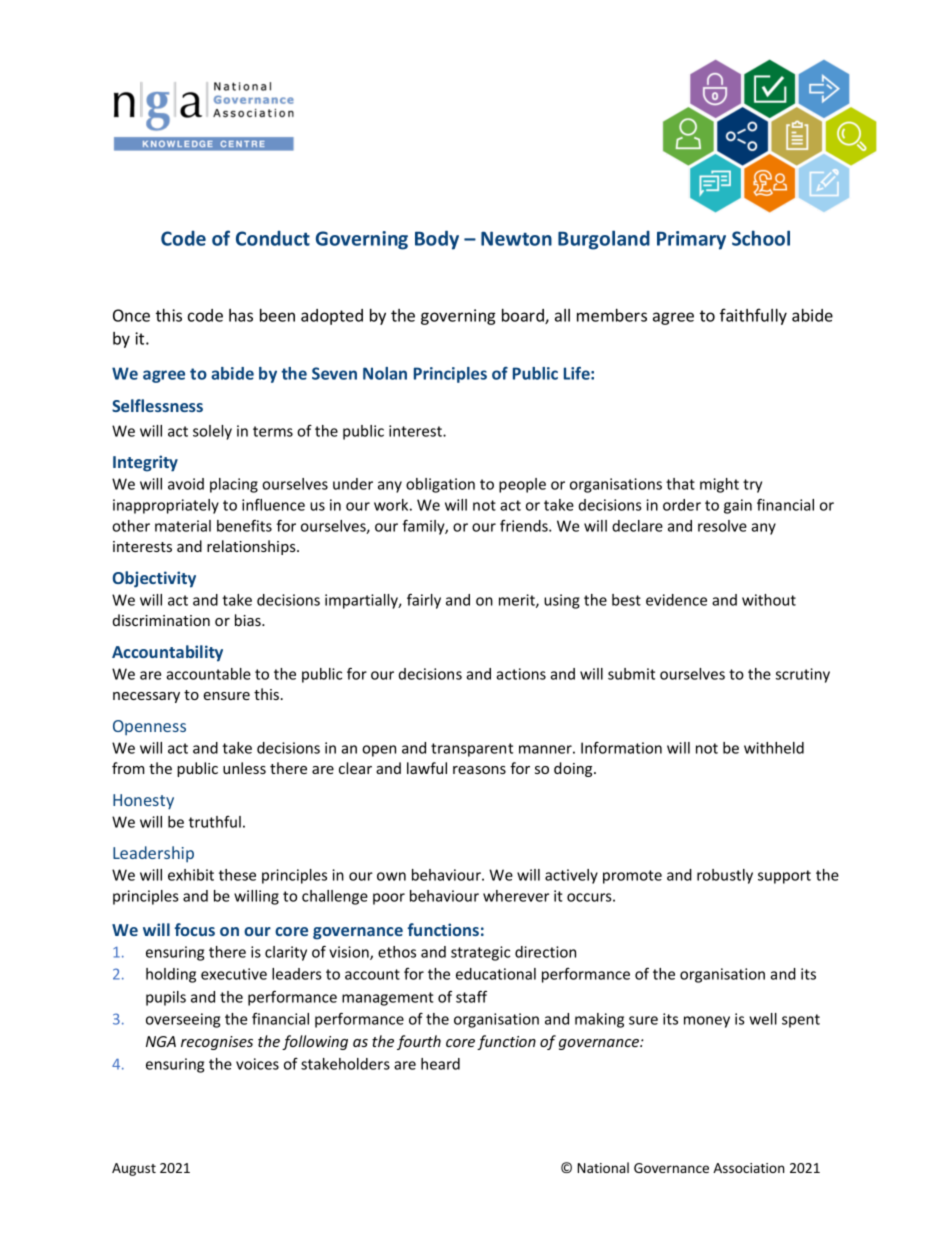  What do you see at coordinates (146, 697) in the screenshot?
I see `necessary` at bounding box center [146, 697].
